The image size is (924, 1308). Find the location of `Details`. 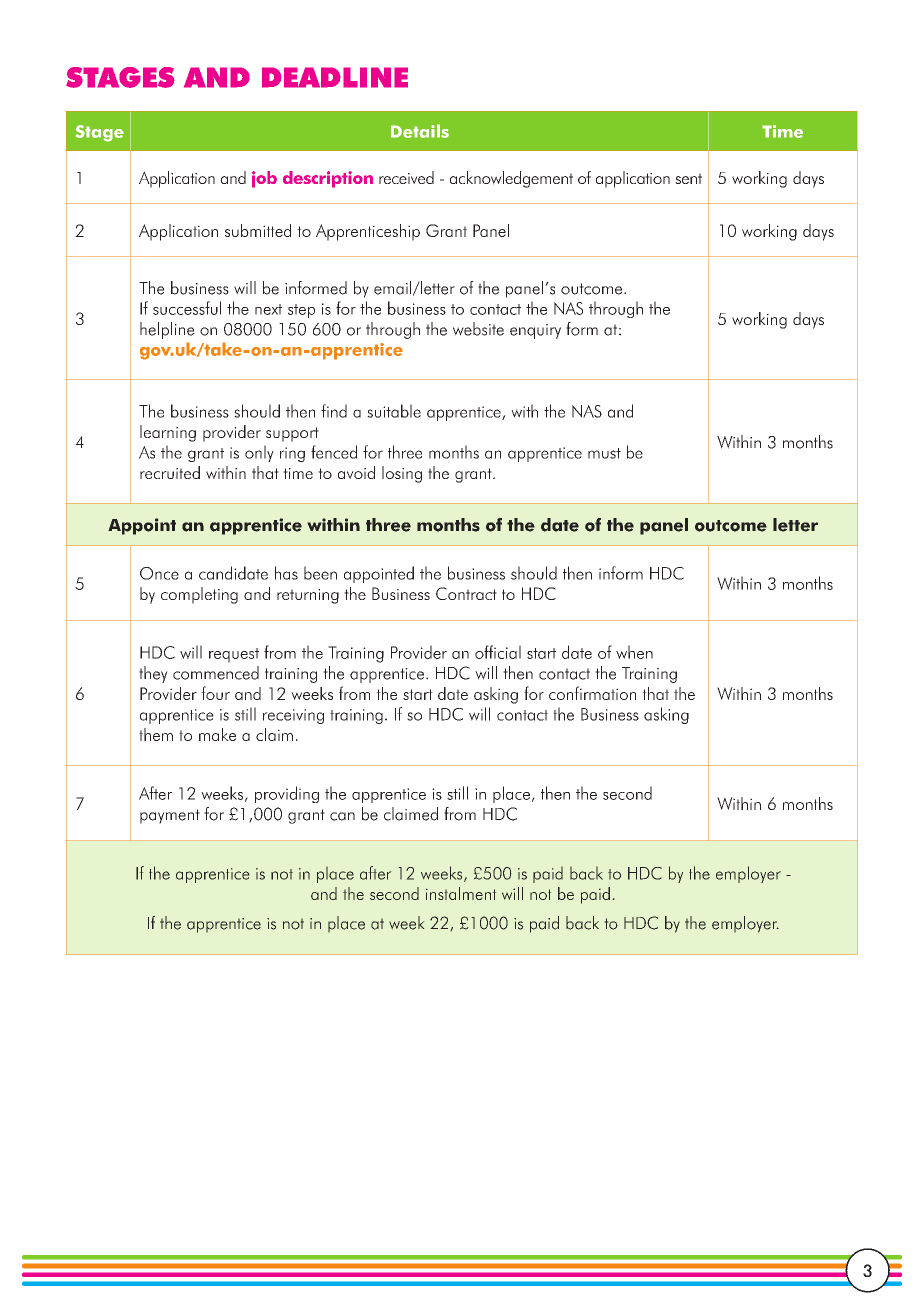

Details is located at coordinates (420, 131).
